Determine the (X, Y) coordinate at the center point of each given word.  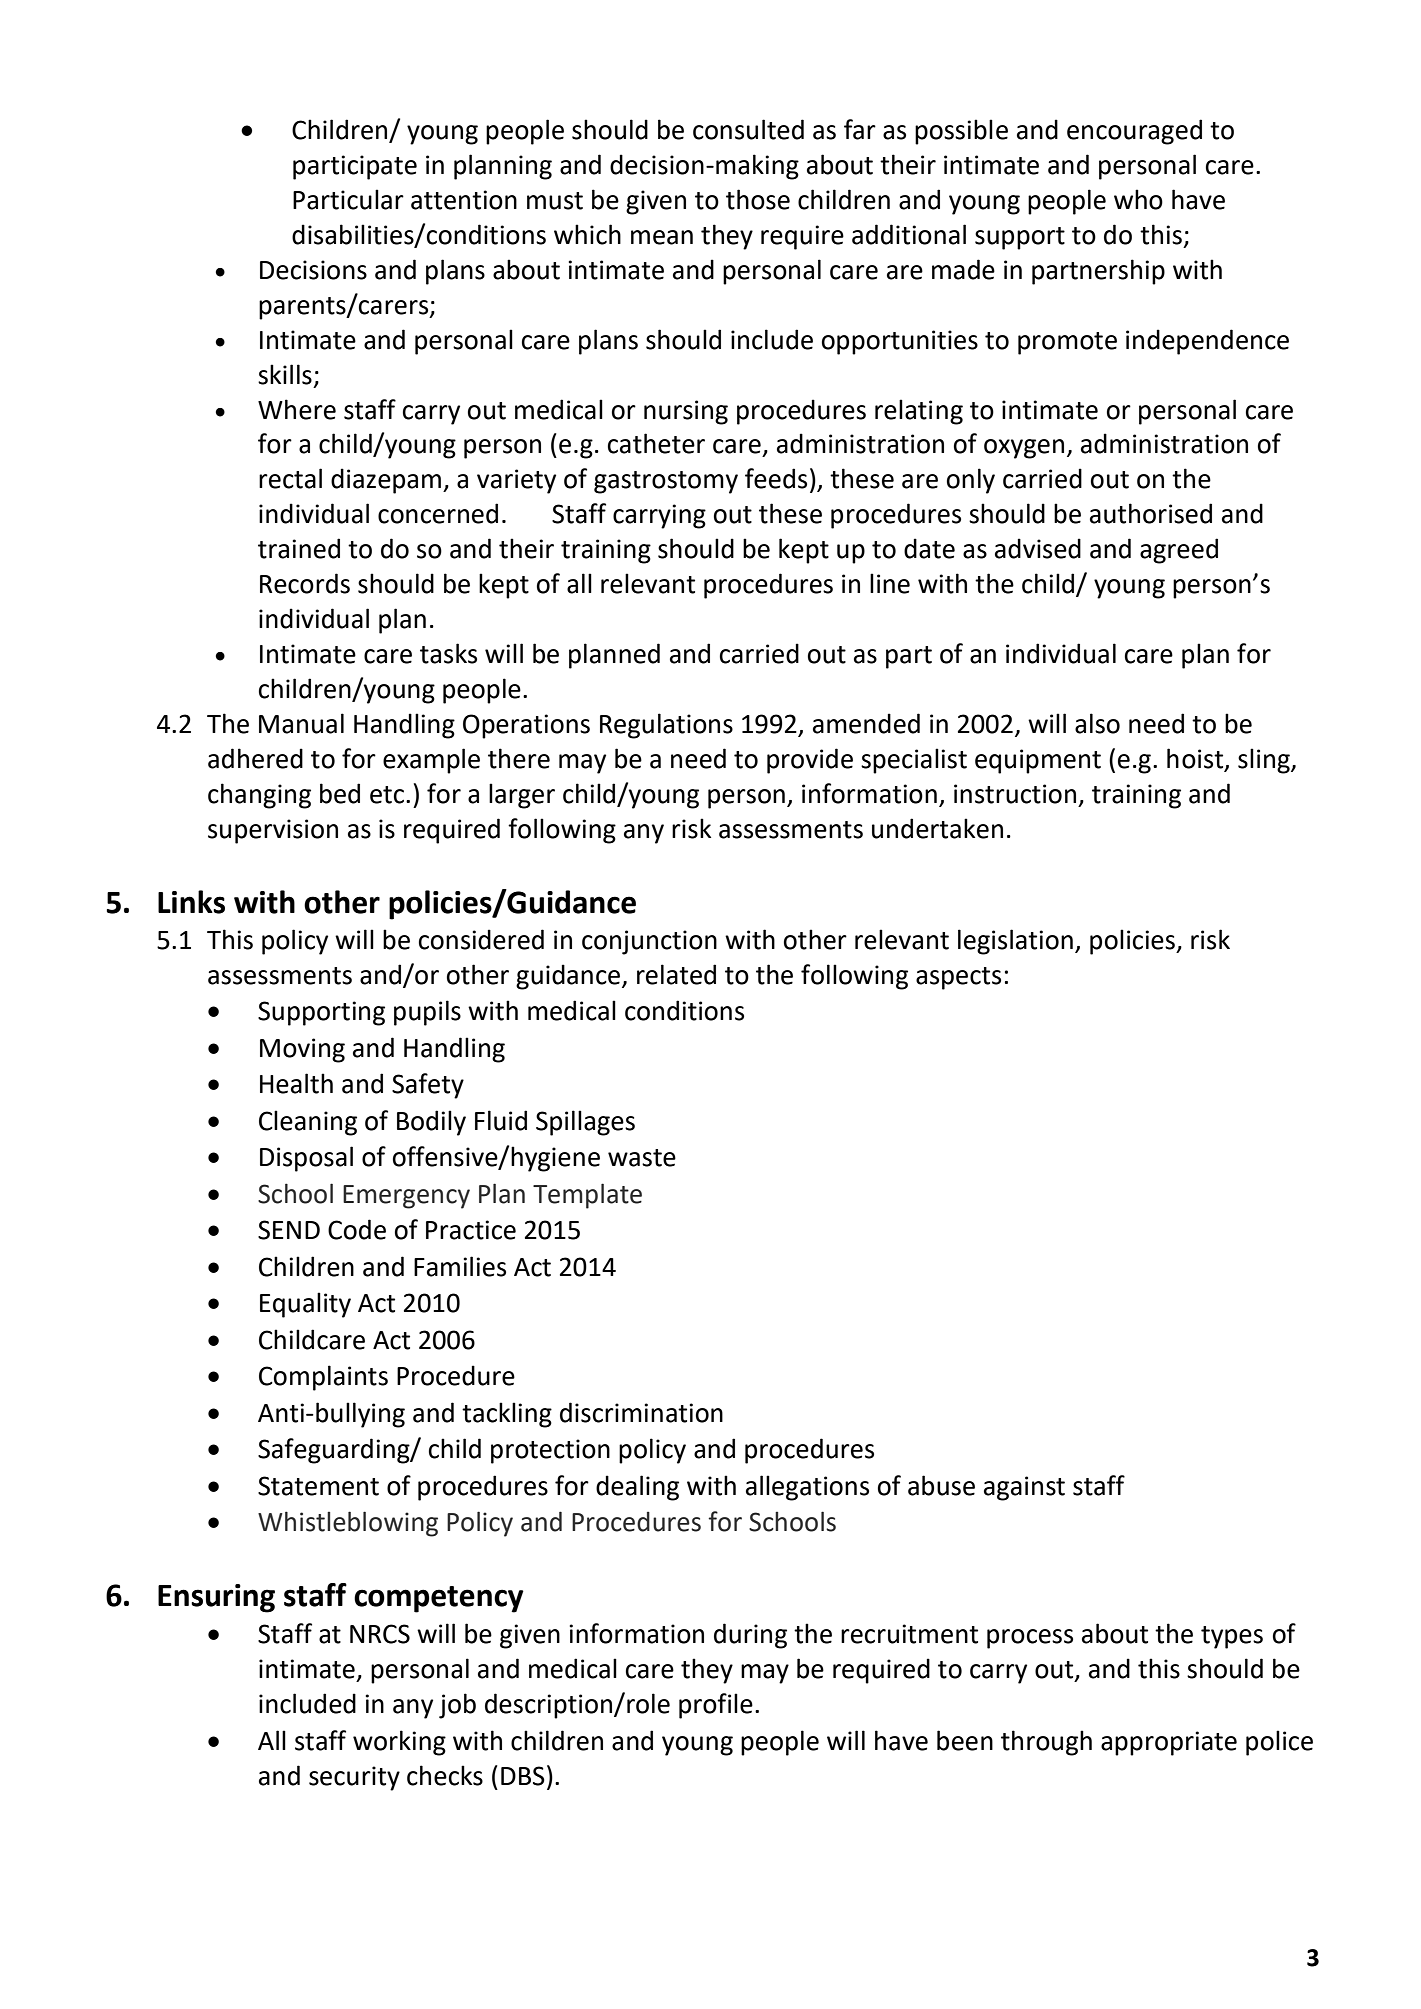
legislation (1015, 942)
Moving (302, 1050)
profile (716, 1706)
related (676, 974)
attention (464, 200)
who (1138, 199)
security (354, 1778)
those (758, 199)
